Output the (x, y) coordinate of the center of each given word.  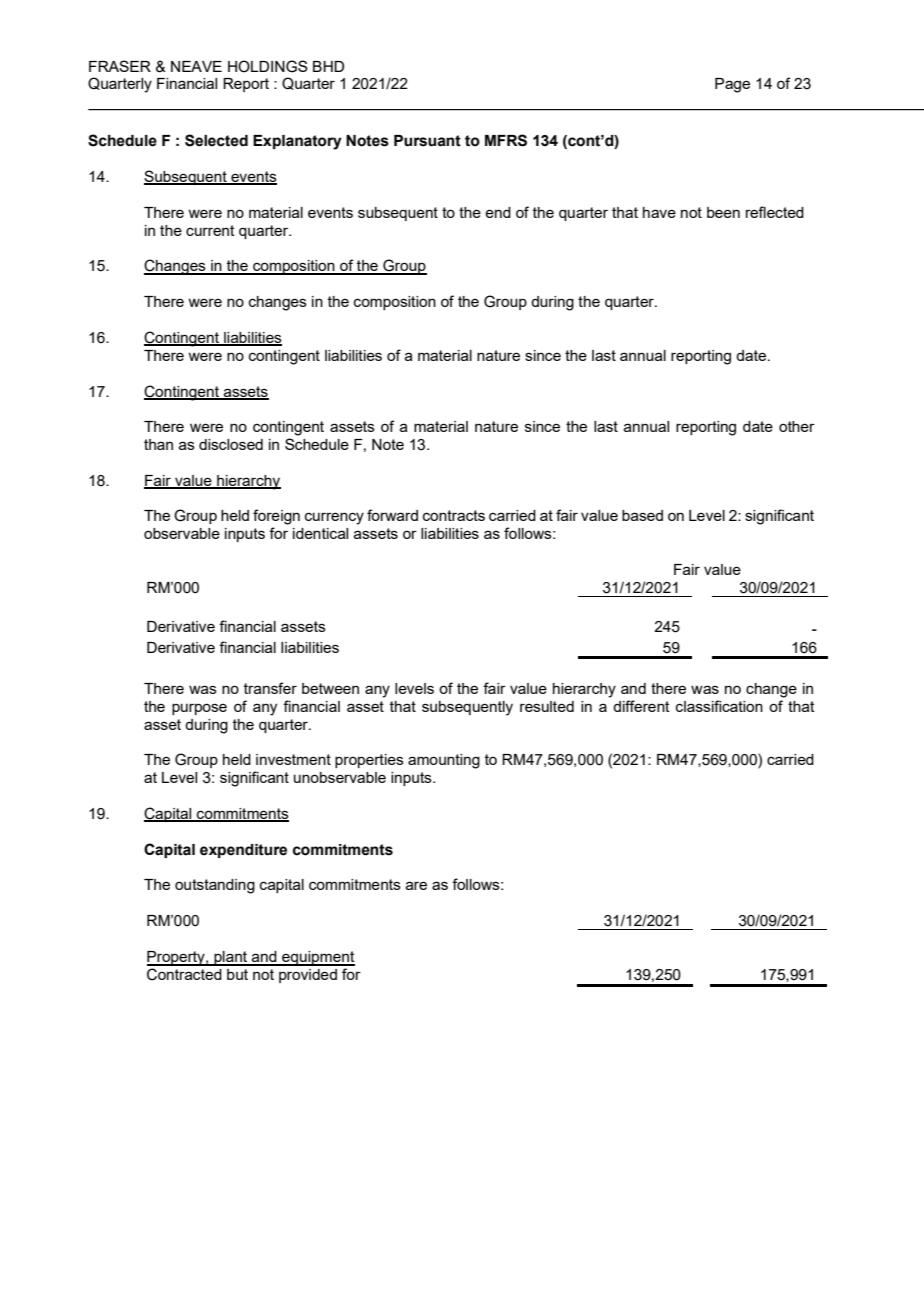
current (210, 230)
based (642, 515)
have (659, 212)
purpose (199, 709)
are (416, 885)
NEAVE (196, 66)
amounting (444, 761)
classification (719, 706)
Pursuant (427, 141)
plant (231, 958)
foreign (276, 517)
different (641, 706)
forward (392, 515)
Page (732, 85)
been (723, 212)
